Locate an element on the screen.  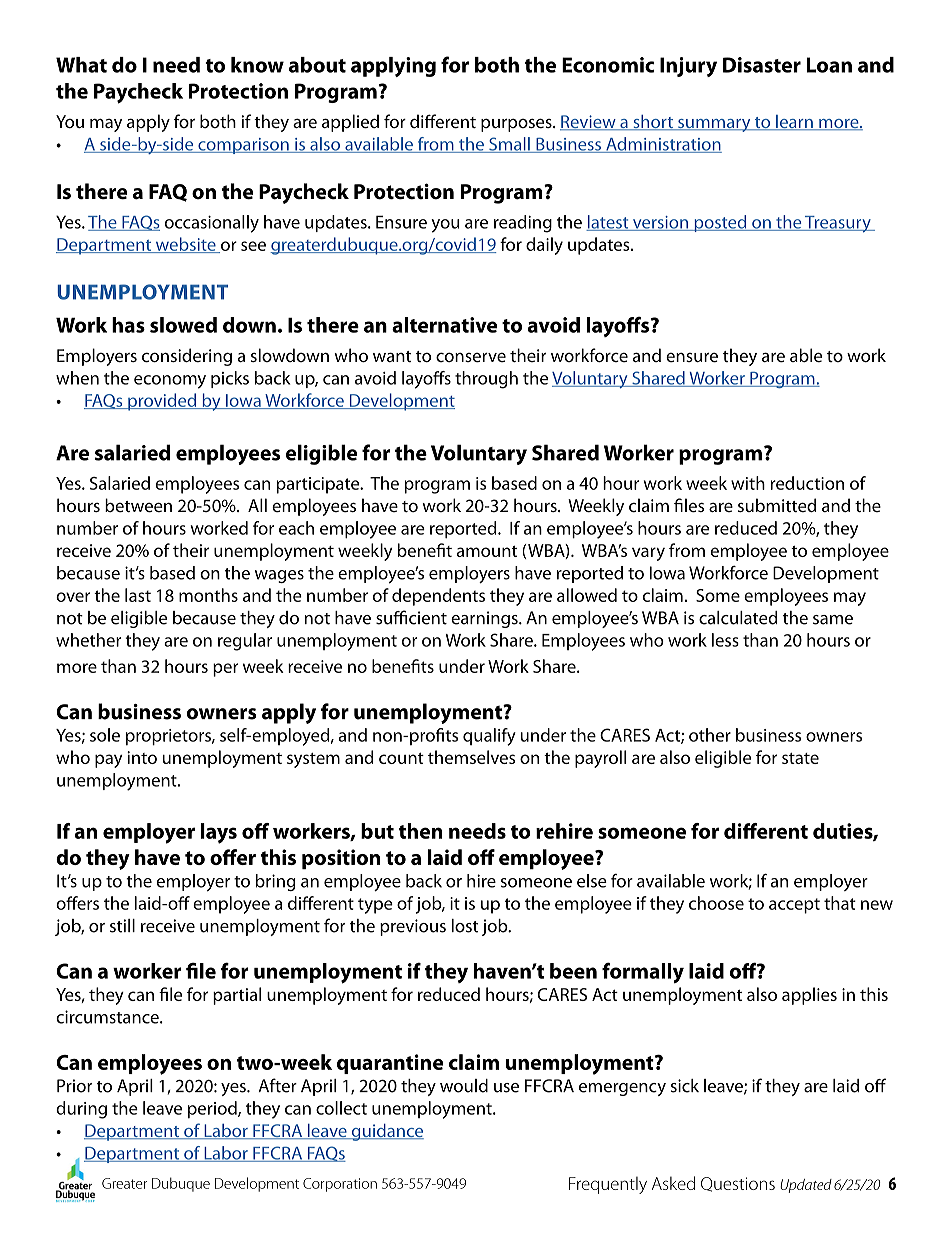
reduction is located at coordinates (807, 483).
